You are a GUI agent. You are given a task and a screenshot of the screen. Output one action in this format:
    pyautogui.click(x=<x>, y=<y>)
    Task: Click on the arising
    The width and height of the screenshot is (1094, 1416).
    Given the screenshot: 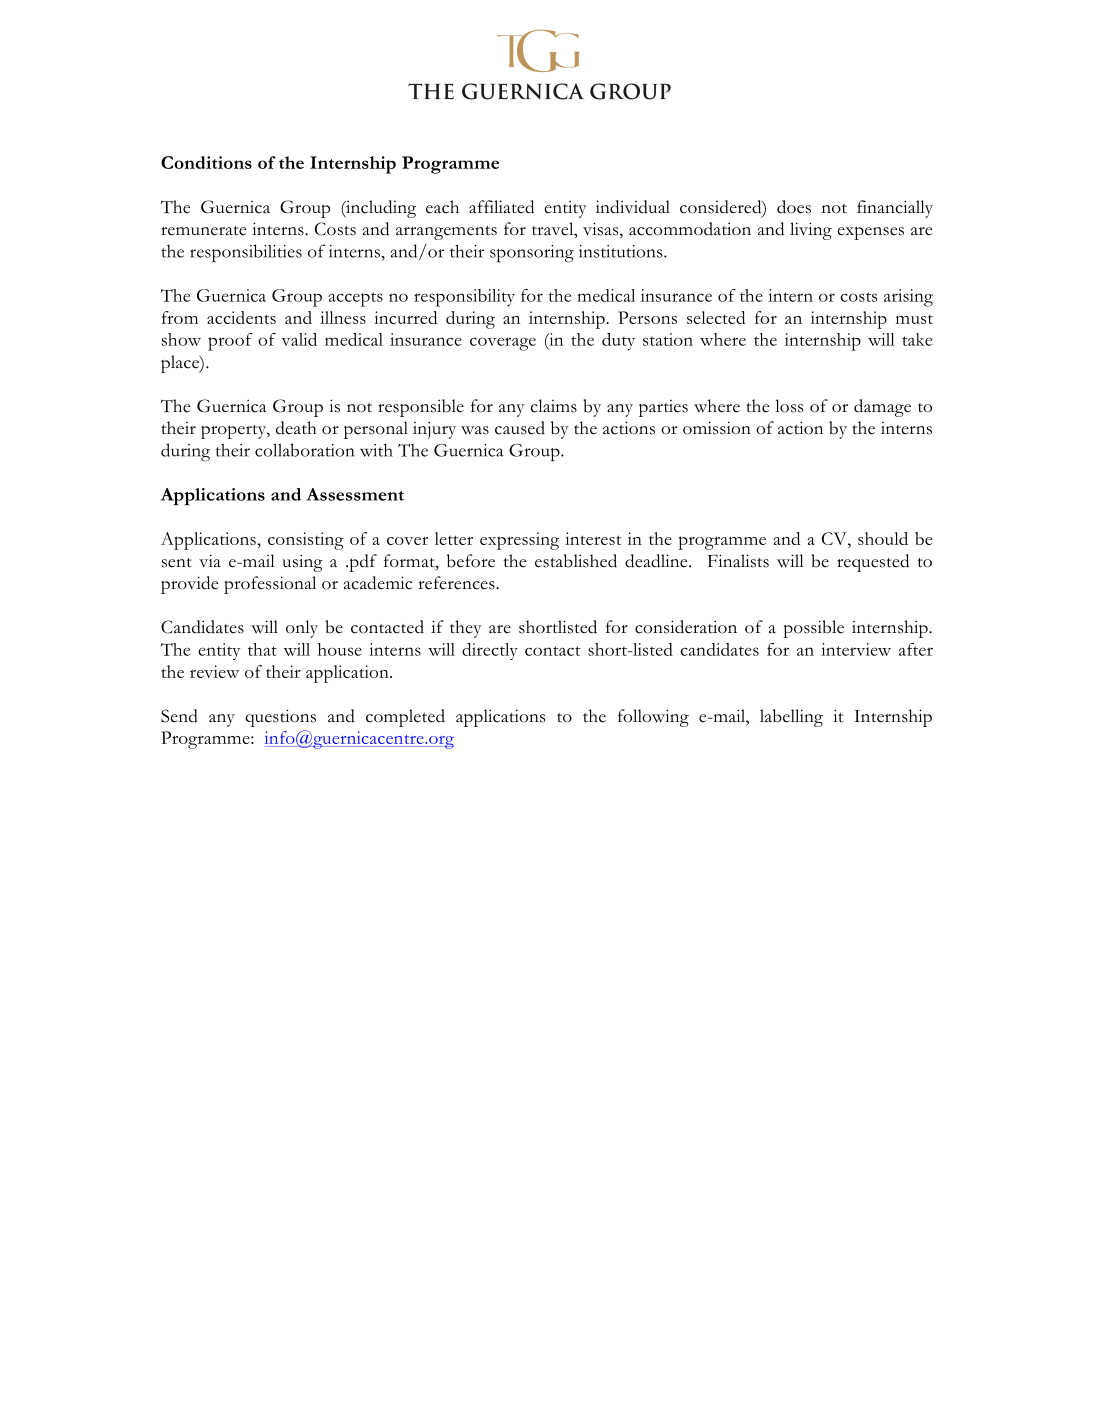 What is the action you would take?
    pyautogui.click(x=908, y=298)
